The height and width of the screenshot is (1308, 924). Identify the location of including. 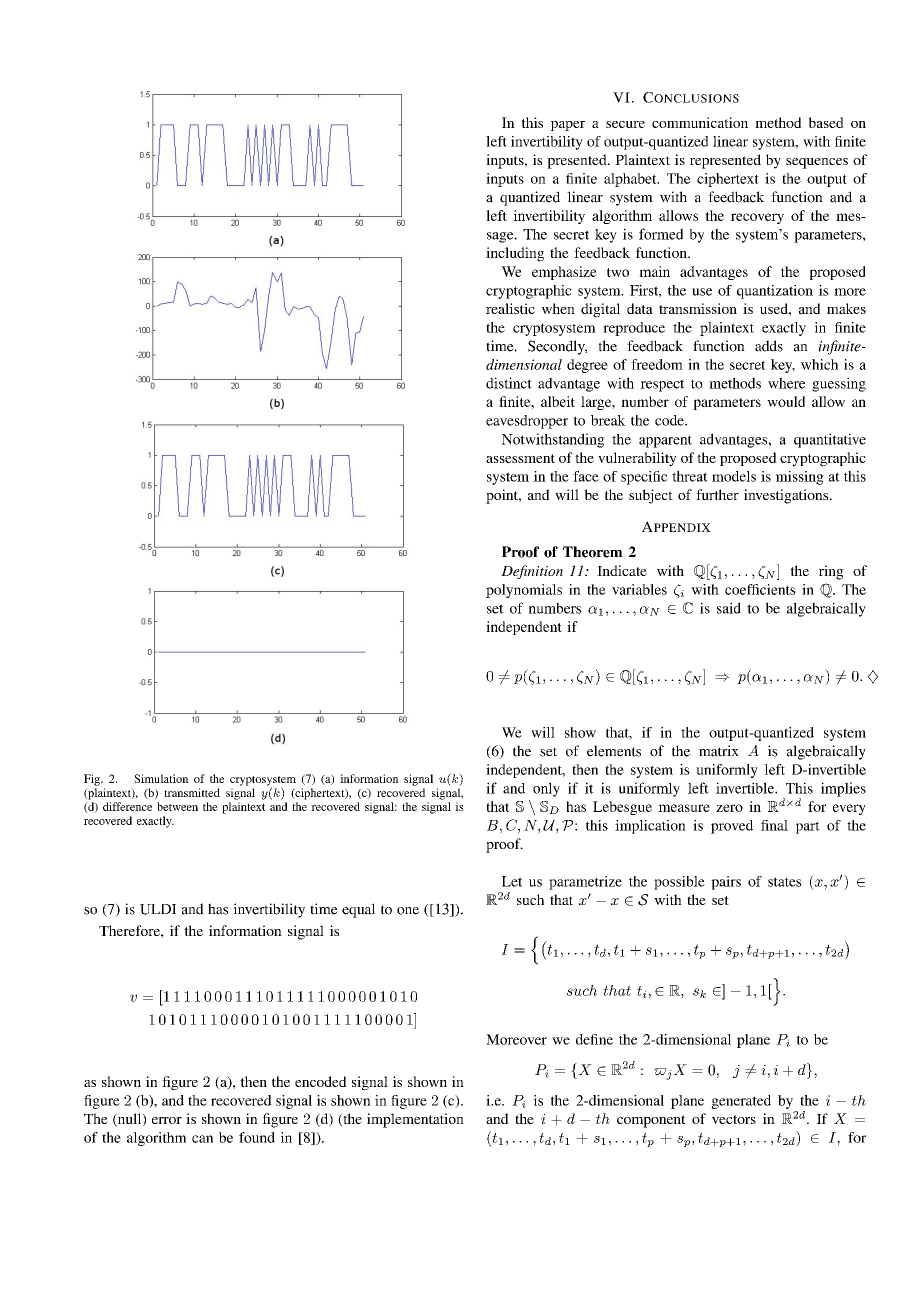
(515, 254).
